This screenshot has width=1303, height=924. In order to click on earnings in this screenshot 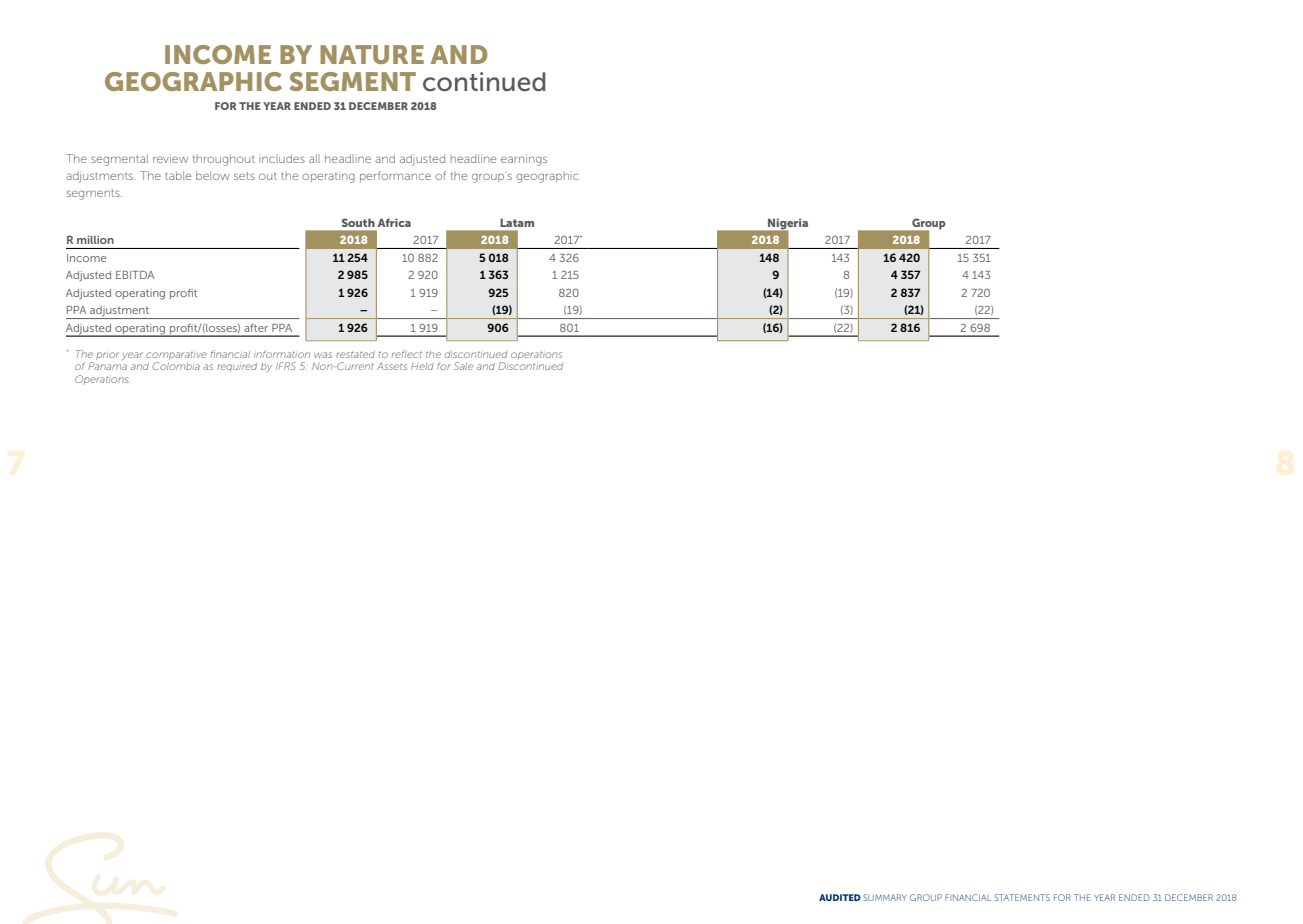, I will do `click(524, 160)`.
